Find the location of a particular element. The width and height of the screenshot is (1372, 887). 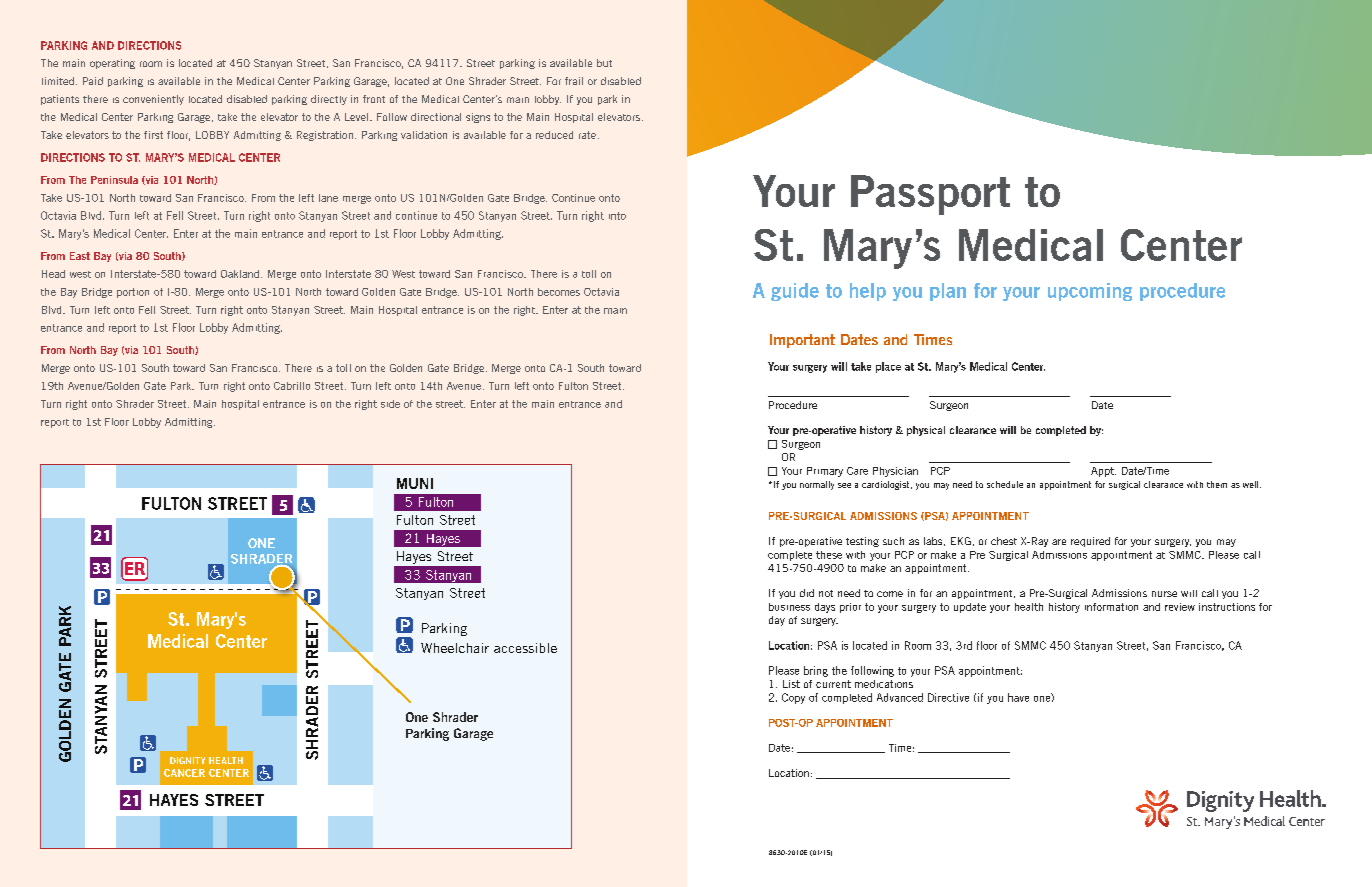

side is located at coordinates (390, 404).
